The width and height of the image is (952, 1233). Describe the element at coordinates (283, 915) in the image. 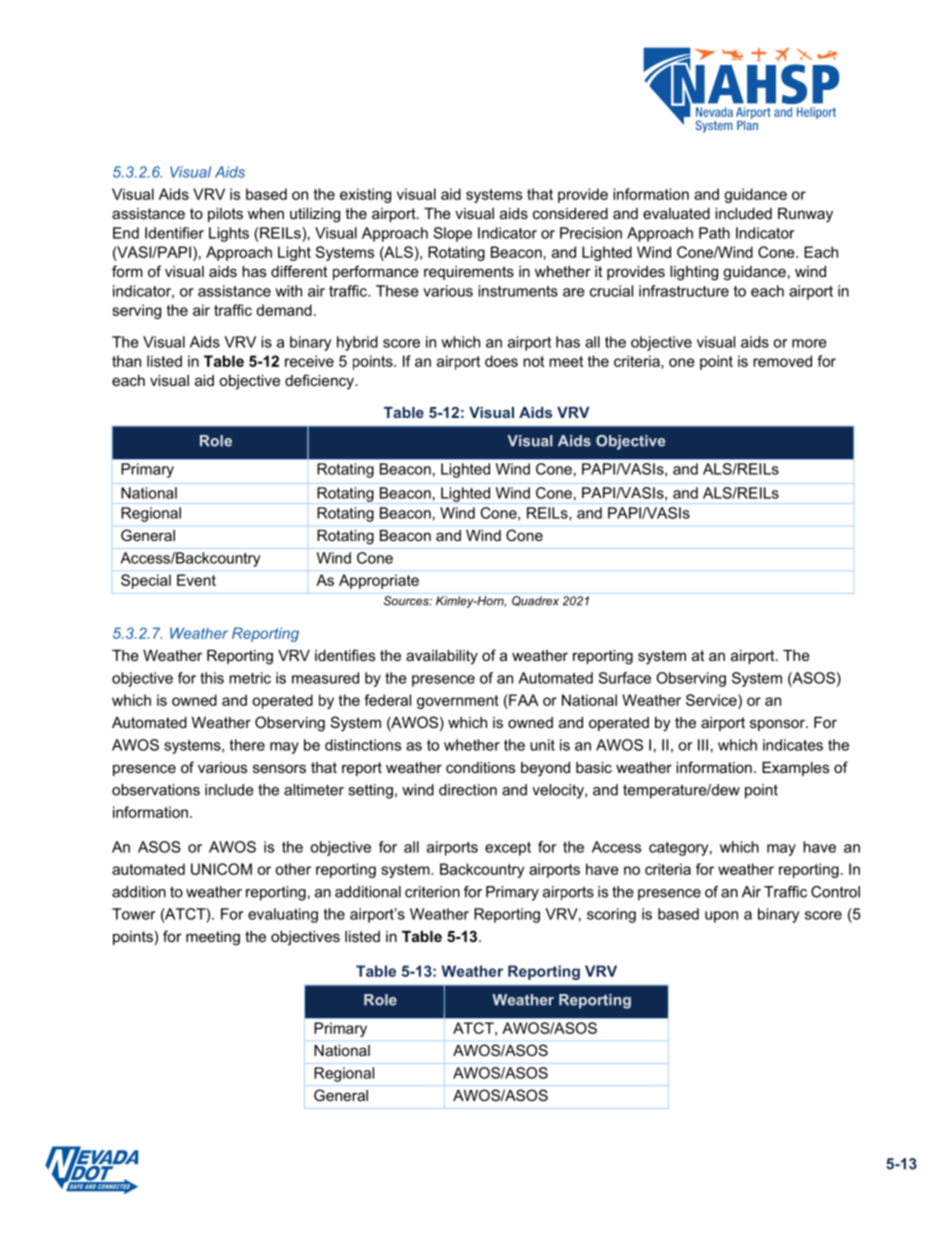

I see `evaluating` at that location.
